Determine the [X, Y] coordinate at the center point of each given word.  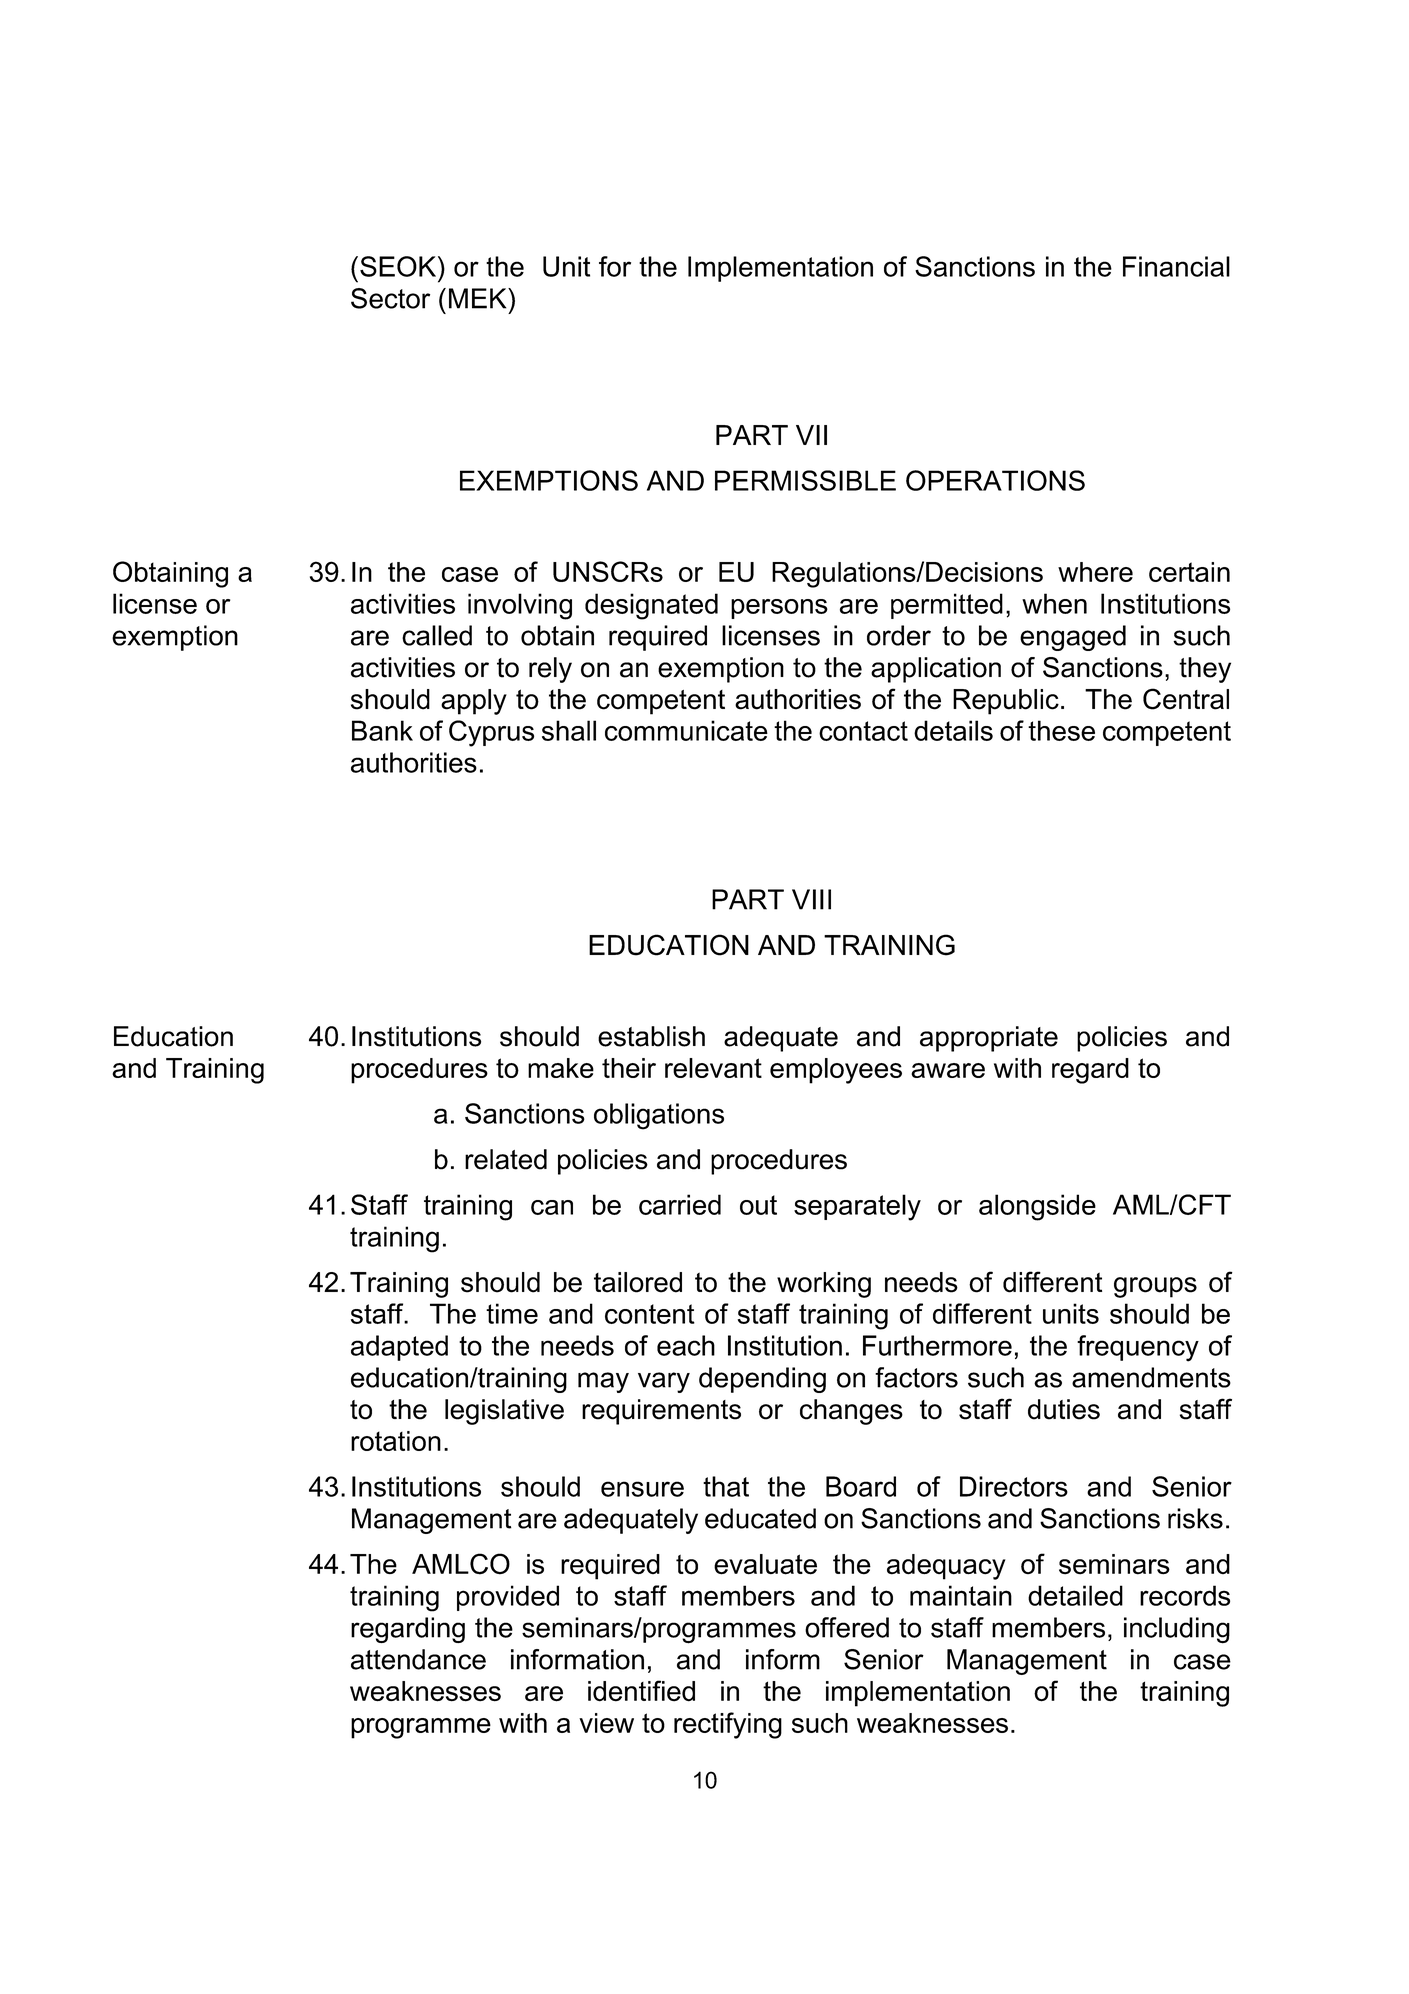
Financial [1176, 266]
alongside [1037, 1207]
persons [779, 609]
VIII [811, 899]
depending [762, 1380]
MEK [479, 298]
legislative [504, 1412]
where [1095, 572]
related [506, 1159]
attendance [418, 1659]
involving [520, 606]
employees [836, 1071]
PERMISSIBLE [805, 480]
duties [1064, 1409]
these [1061, 730]
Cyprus [491, 733]
